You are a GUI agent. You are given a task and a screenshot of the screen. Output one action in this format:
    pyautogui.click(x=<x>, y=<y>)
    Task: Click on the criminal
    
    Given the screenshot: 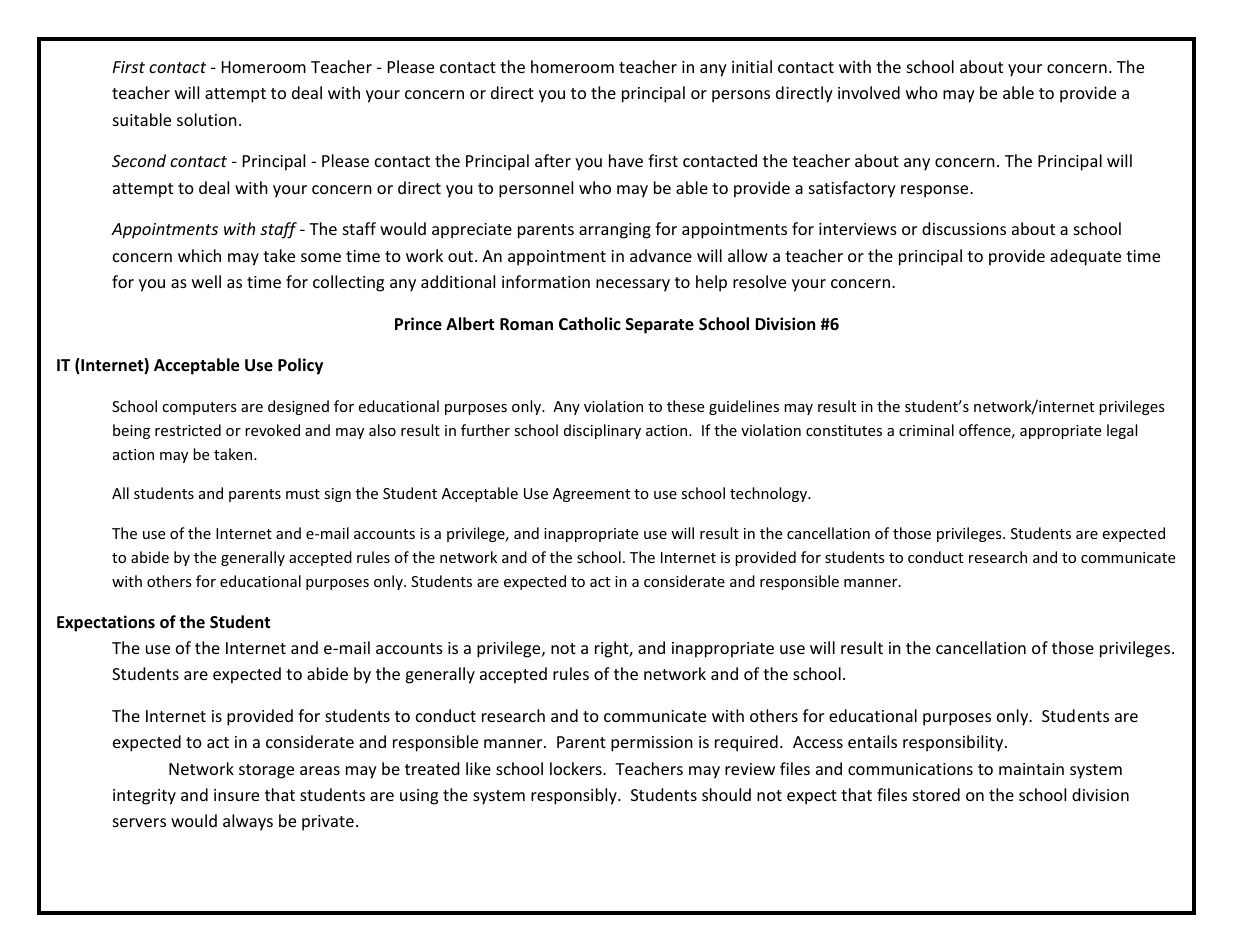 What is the action you would take?
    pyautogui.click(x=926, y=430)
